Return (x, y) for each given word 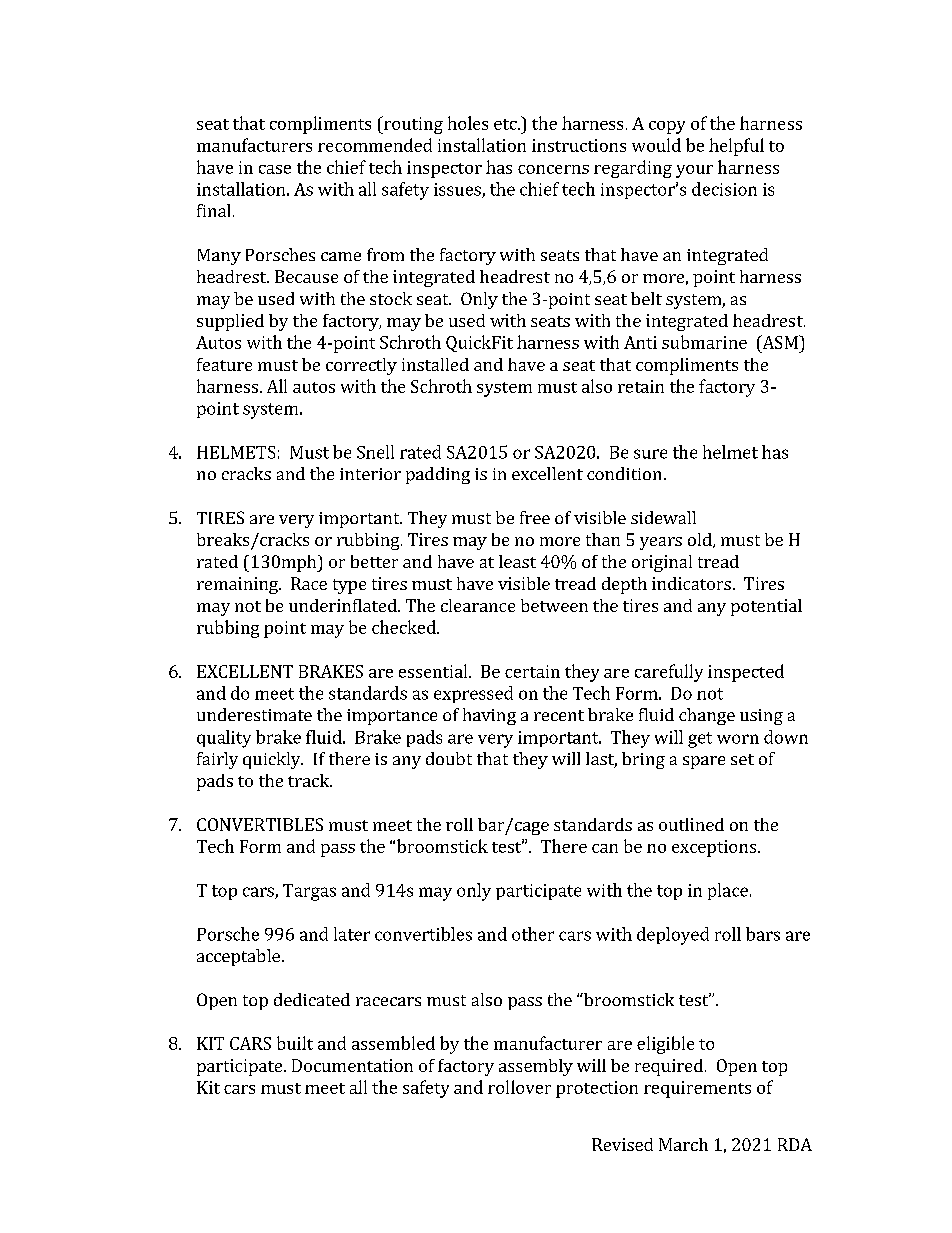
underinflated (344, 605)
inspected (746, 673)
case (275, 169)
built (295, 1043)
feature (224, 364)
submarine (704, 342)
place (728, 891)
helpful (736, 147)
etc (506, 124)
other (533, 934)
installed (435, 364)
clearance (478, 605)
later (352, 934)
